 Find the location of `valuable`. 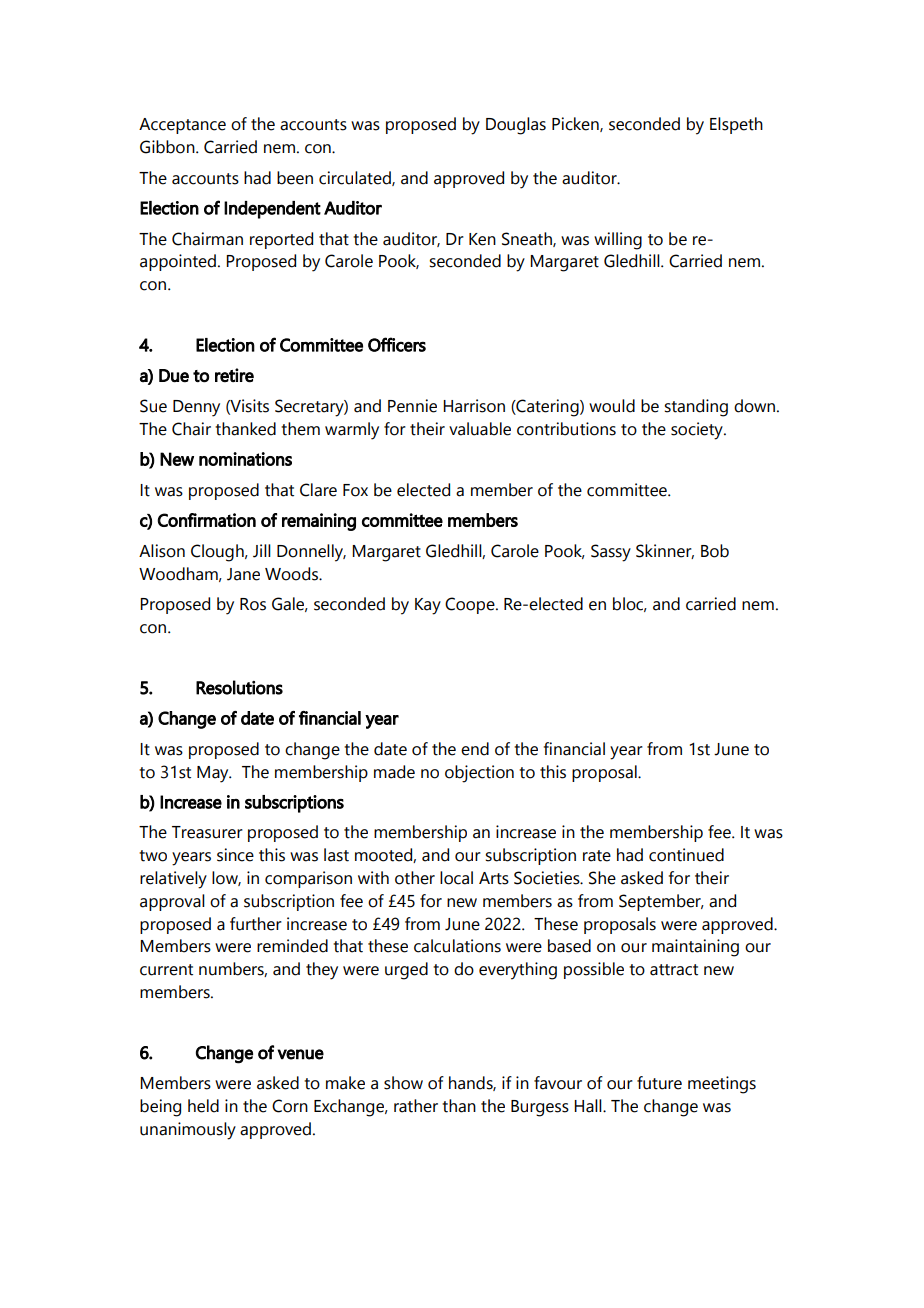

valuable is located at coordinates (480, 429).
